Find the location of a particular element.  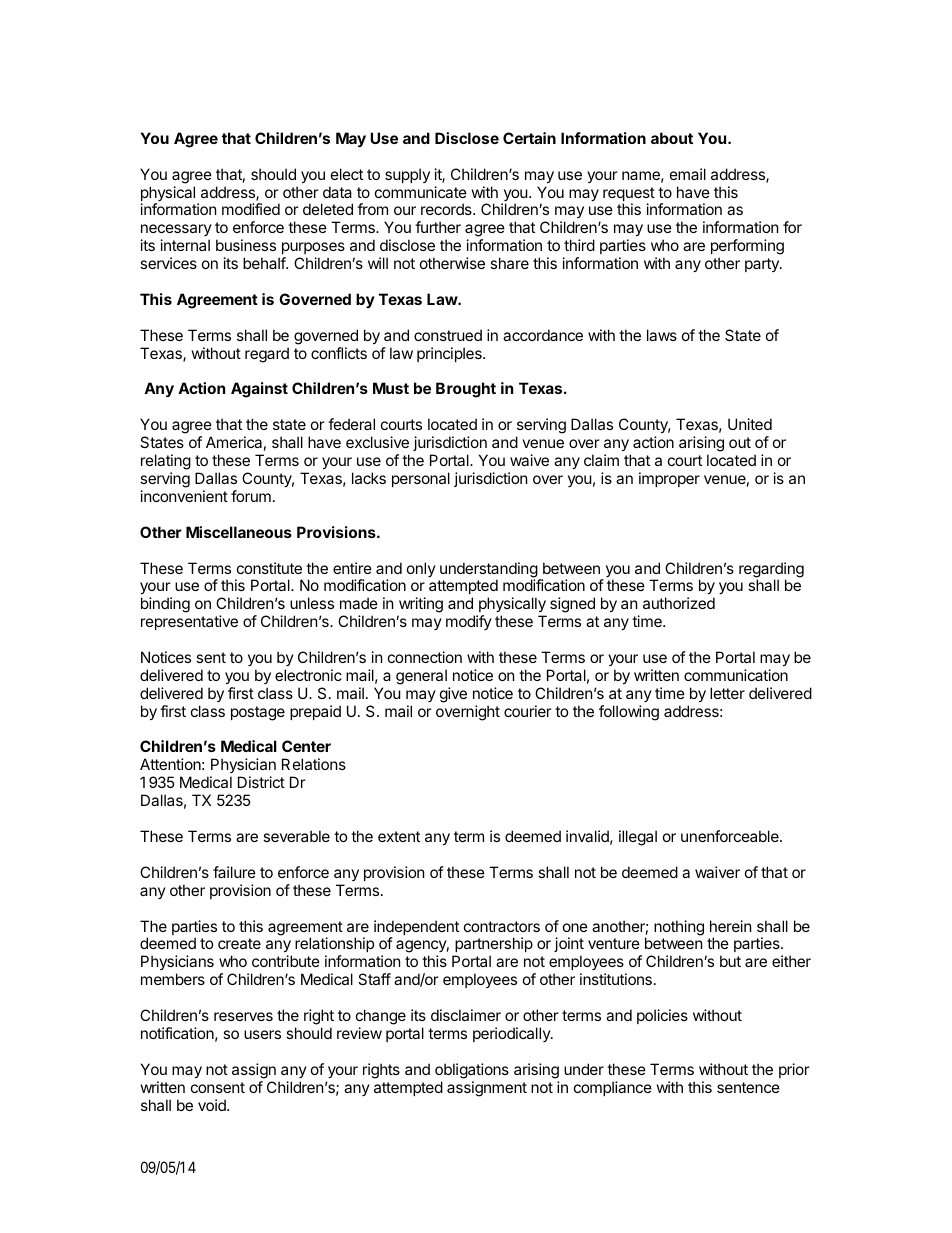

Certain is located at coordinates (529, 138).
